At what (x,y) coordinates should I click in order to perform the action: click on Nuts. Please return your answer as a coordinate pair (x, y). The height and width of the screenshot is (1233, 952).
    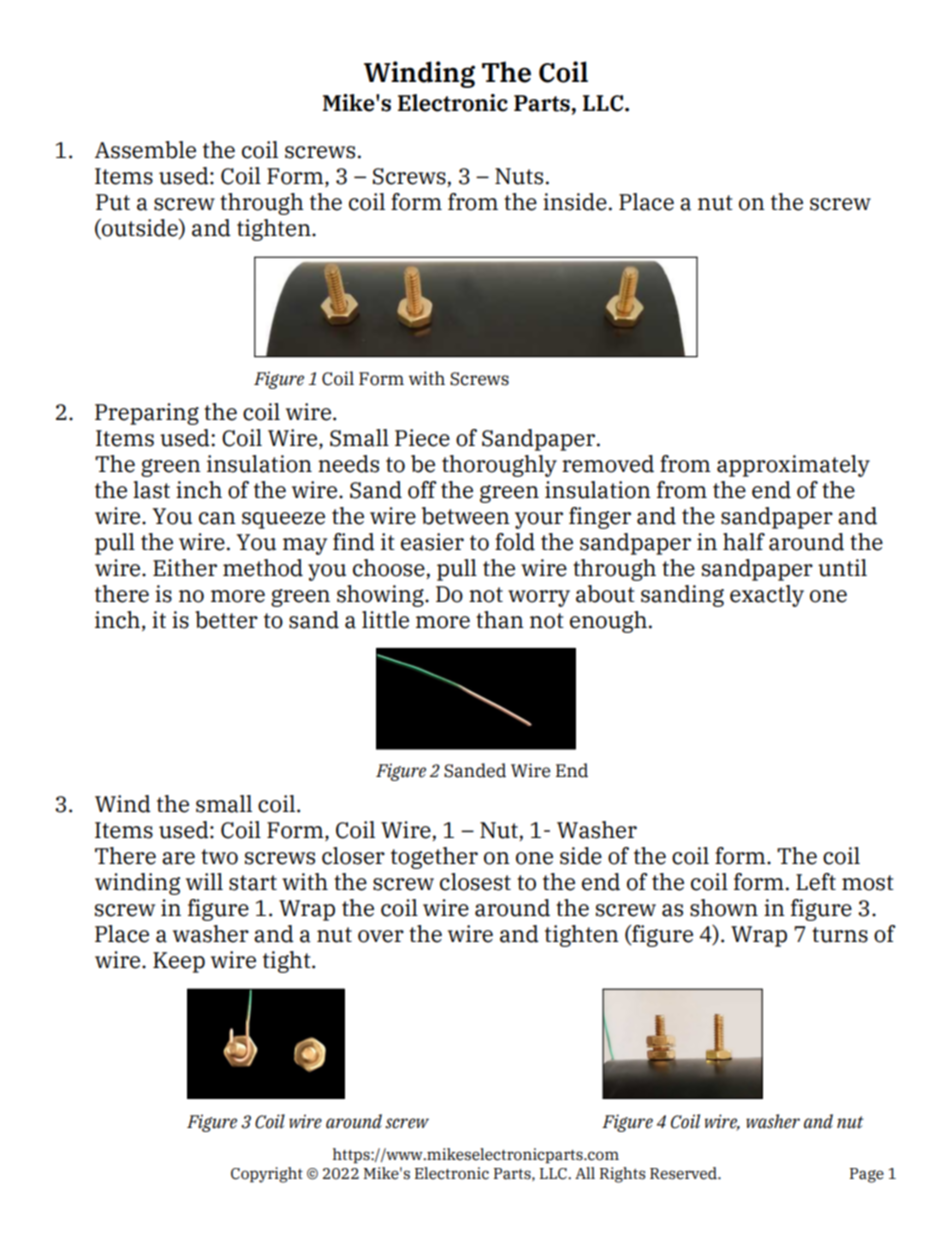
    Looking at the image, I should click on (519, 176).
